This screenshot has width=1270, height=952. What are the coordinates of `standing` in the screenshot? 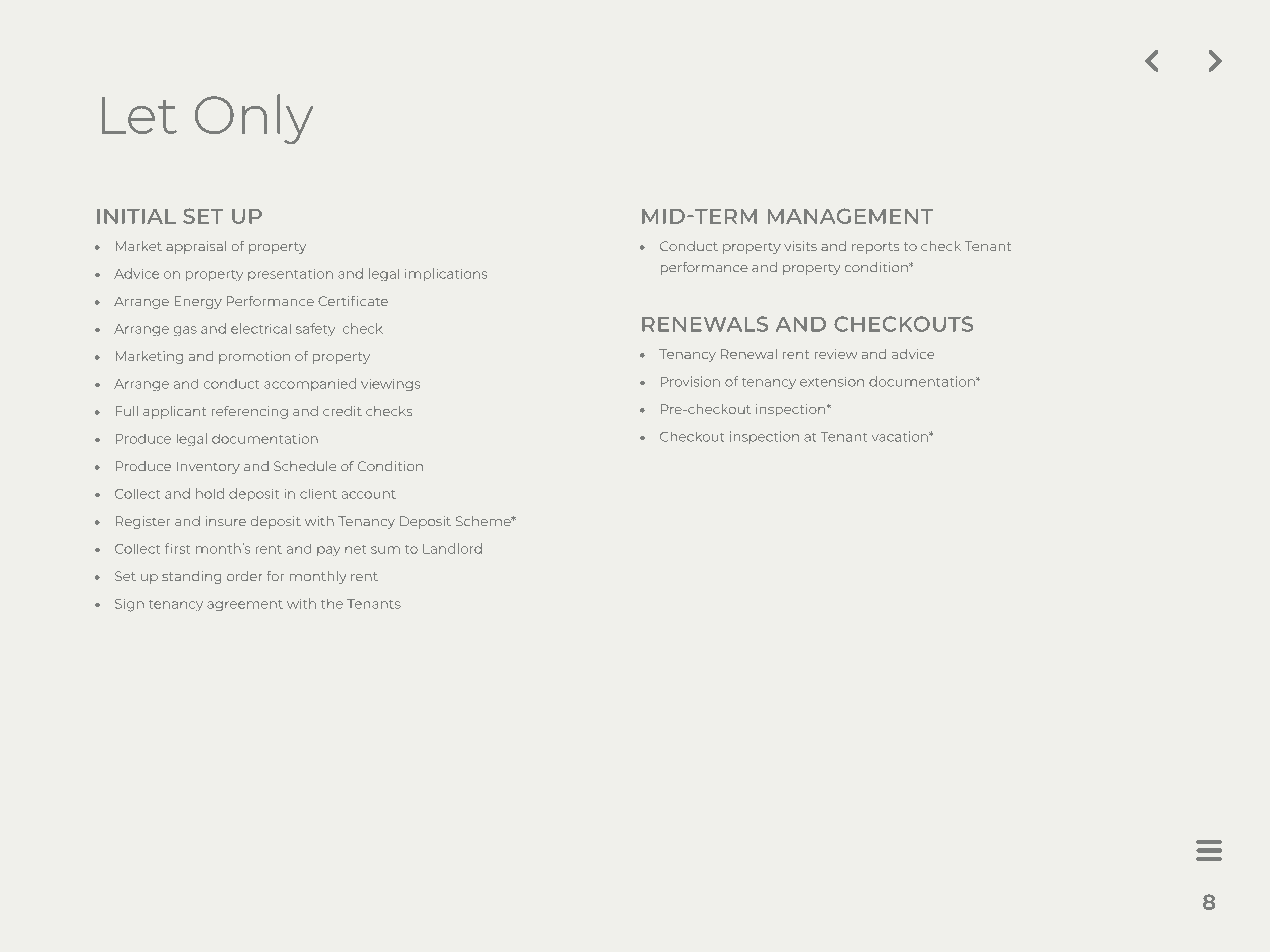 It's located at (192, 577).
